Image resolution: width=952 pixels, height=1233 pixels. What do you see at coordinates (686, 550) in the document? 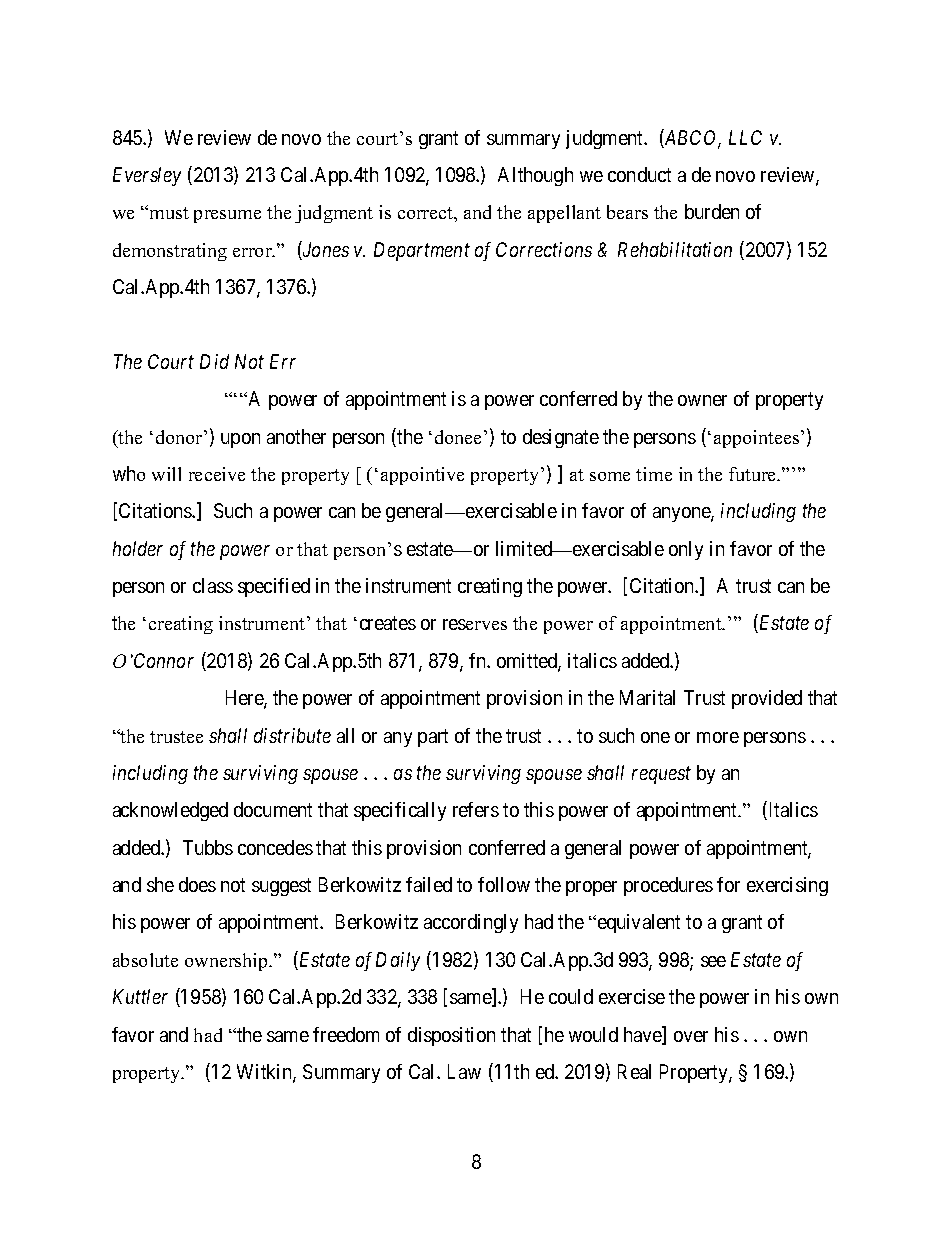
I see `only` at bounding box center [686, 550].
